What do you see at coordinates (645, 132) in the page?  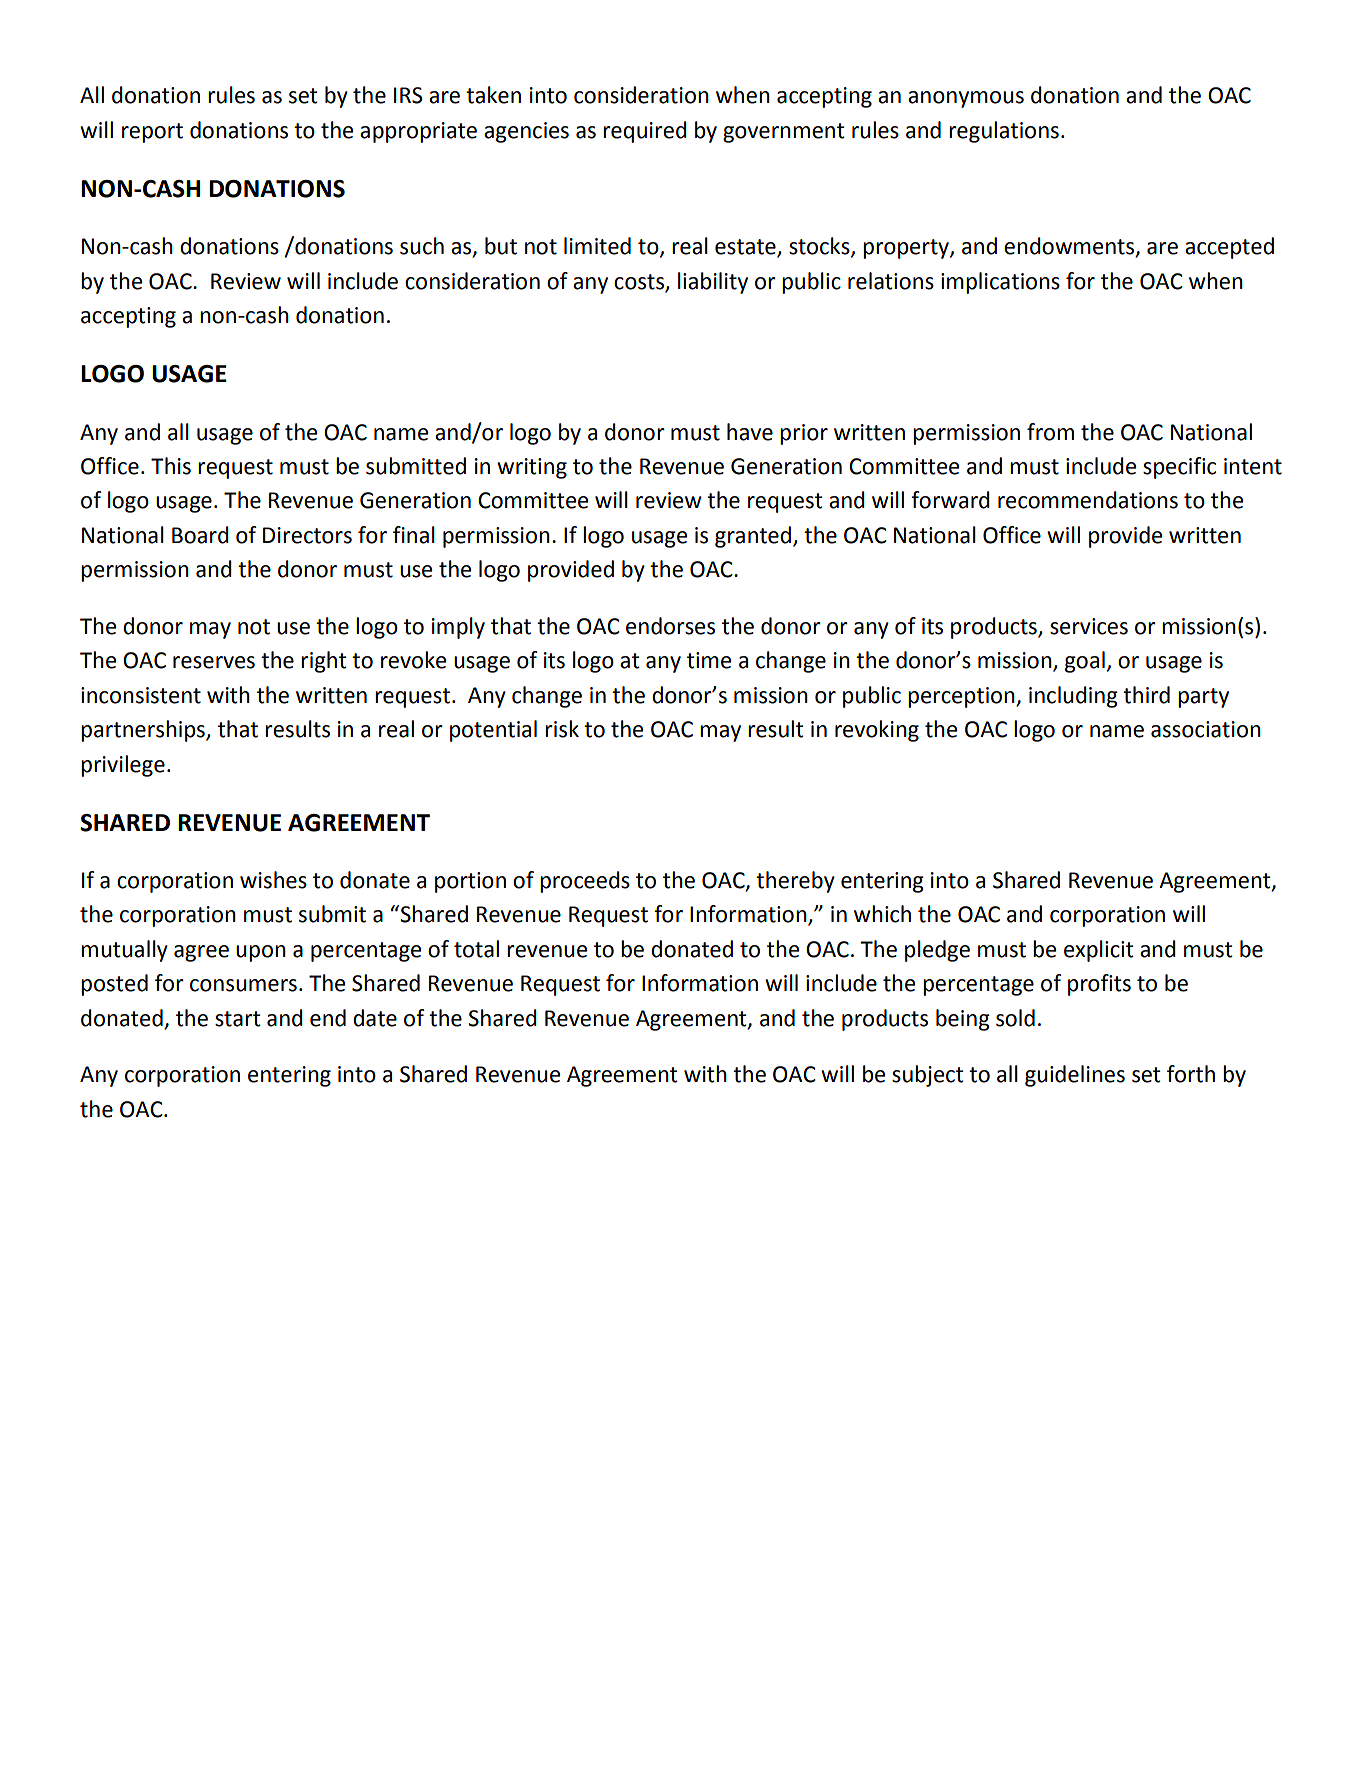 I see `required` at bounding box center [645, 132].
